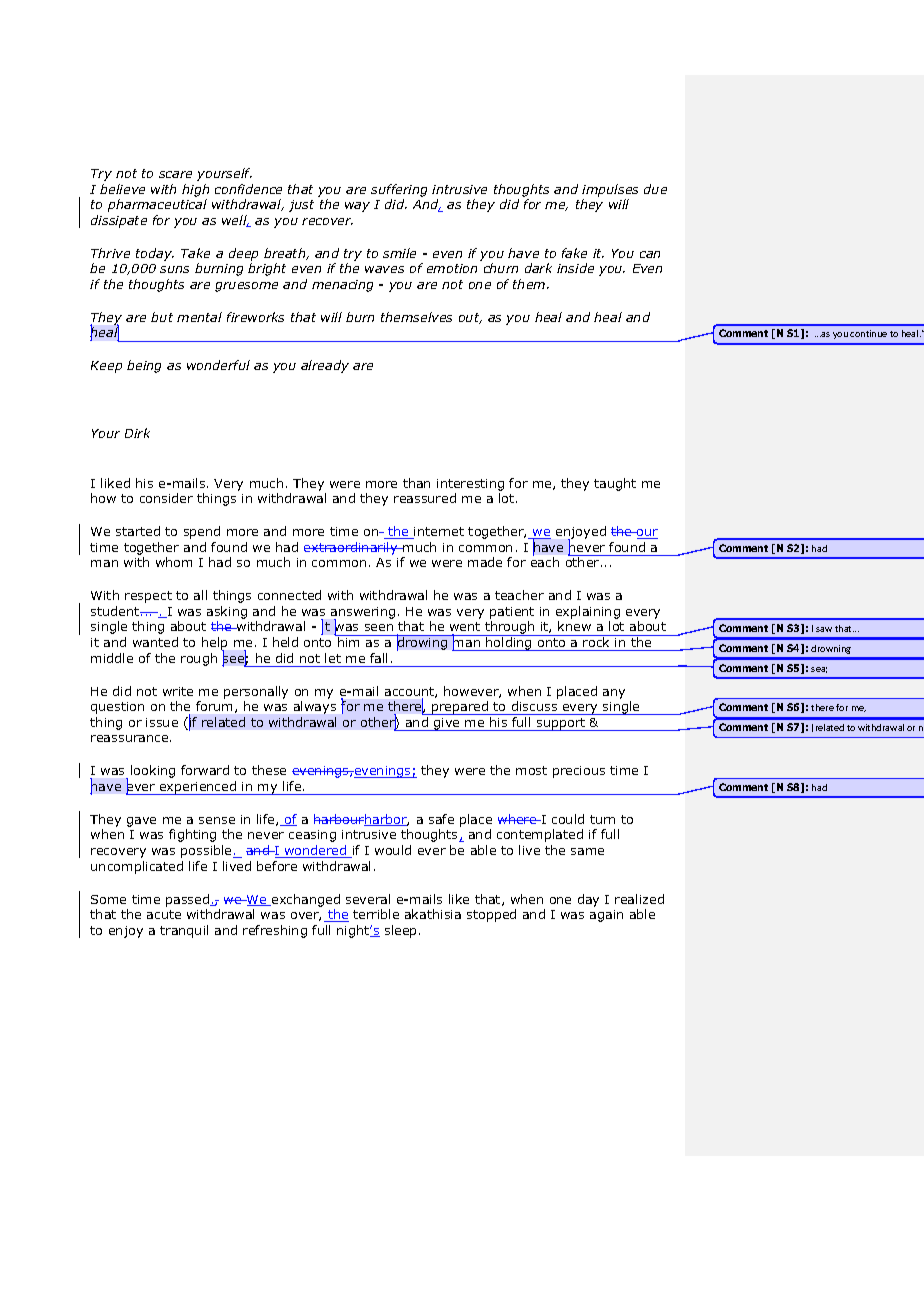  I want to click on passed, so click(188, 900).
